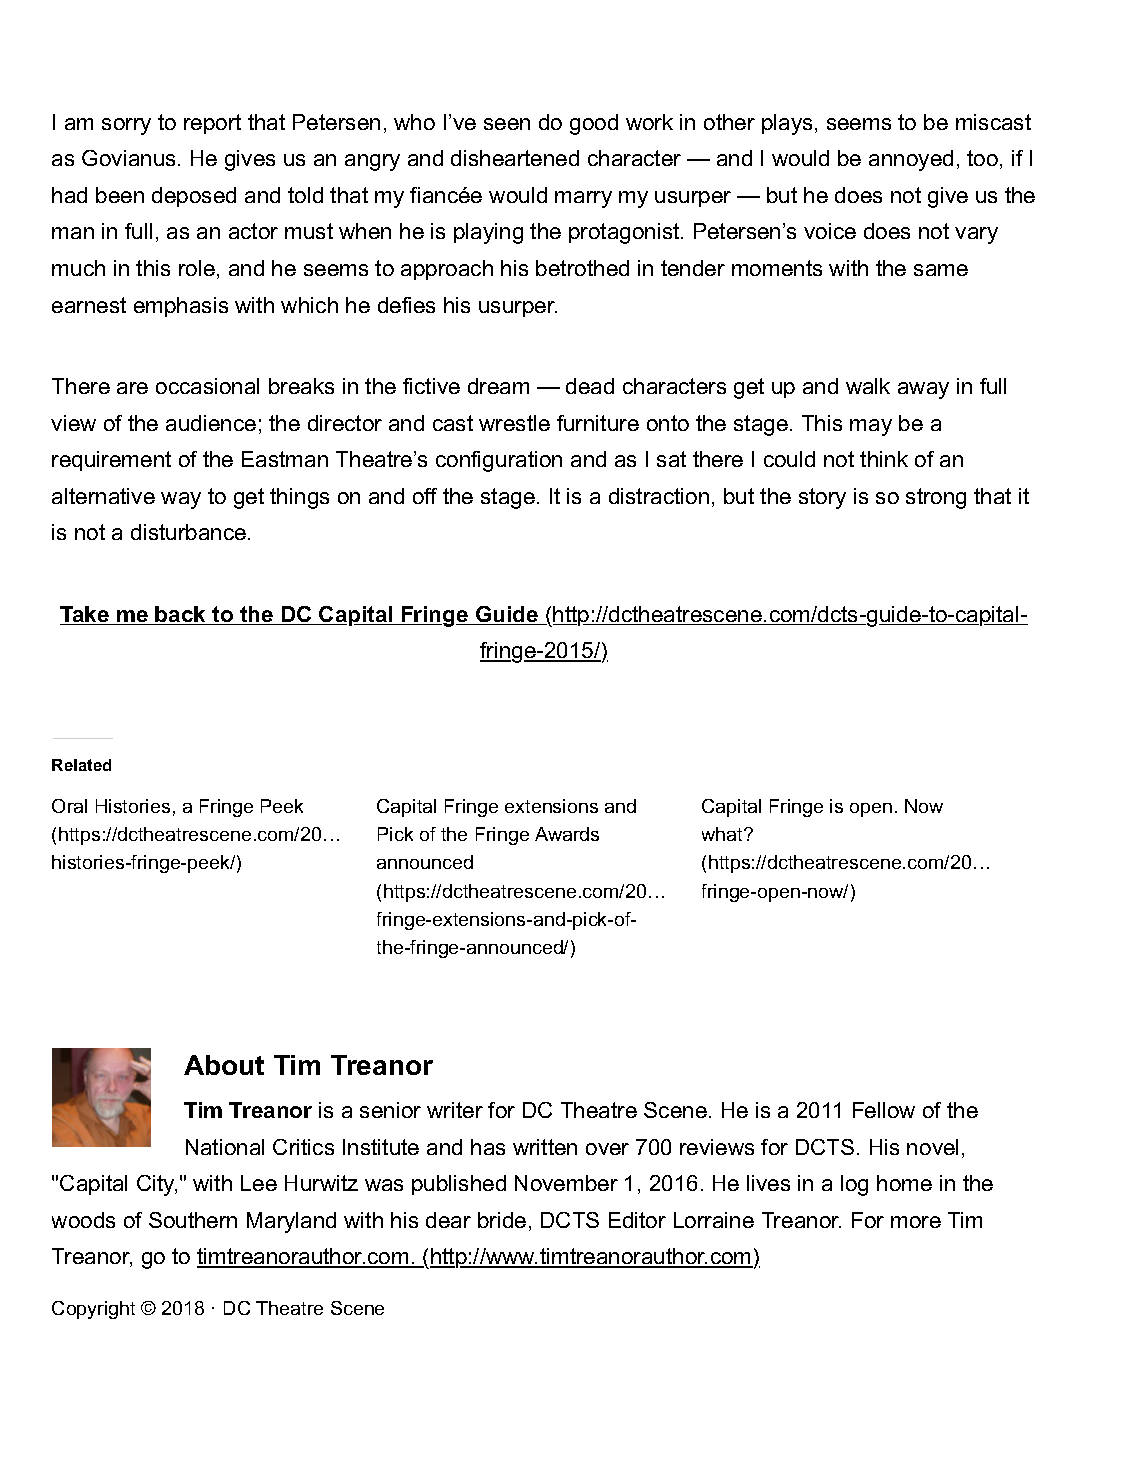 This screenshot has width=1146, height=1483. Describe the element at coordinates (916, 1222) in the screenshot. I see `more` at that location.
